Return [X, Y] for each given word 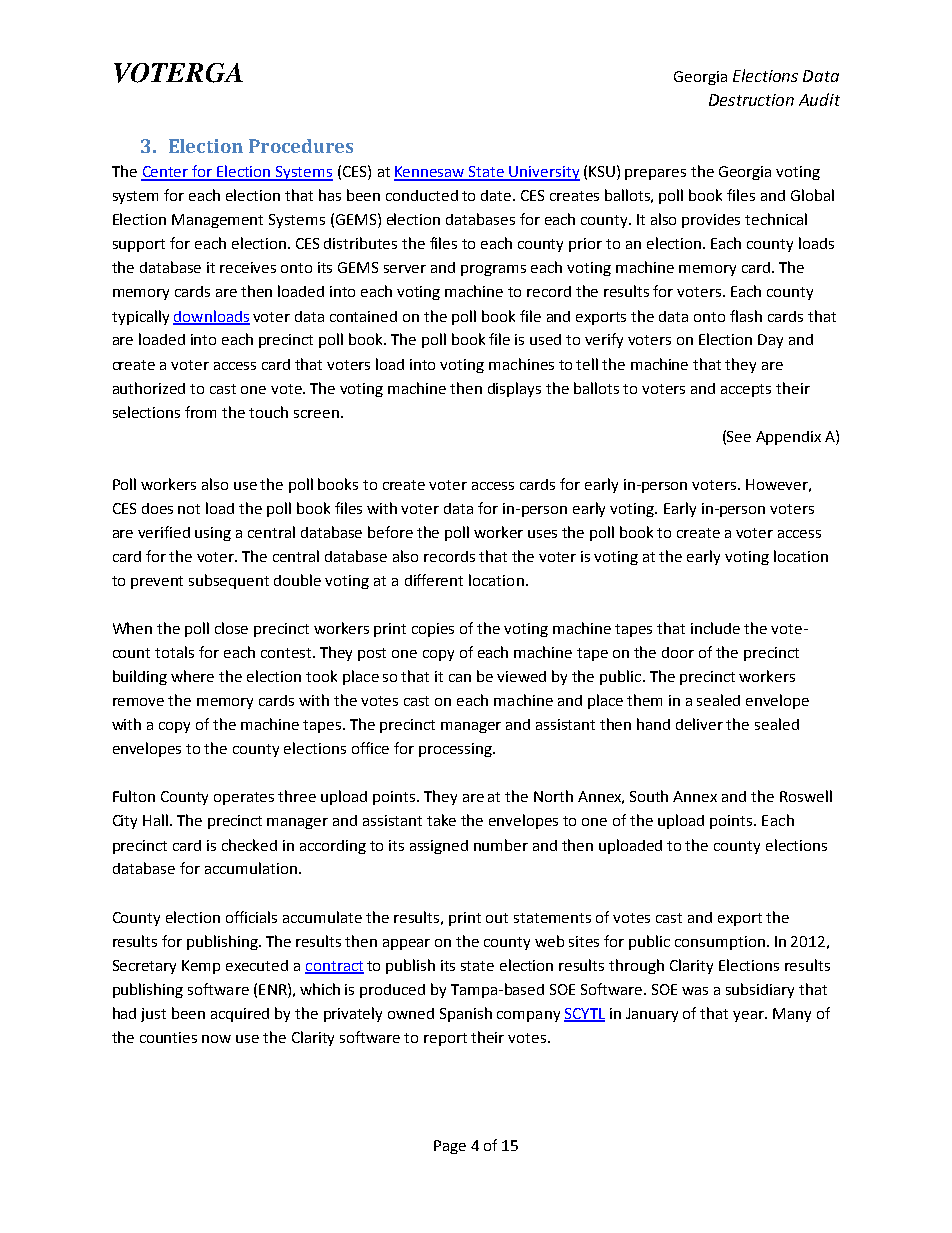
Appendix [788, 438]
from [200, 412]
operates [244, 798]
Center [166, 173]
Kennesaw [430, 173]
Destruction [751, 100]
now [216, 1039]
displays [514, 389]
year [749, 1016]
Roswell [806, 796]
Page [450, 1147]
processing [456, 750]
